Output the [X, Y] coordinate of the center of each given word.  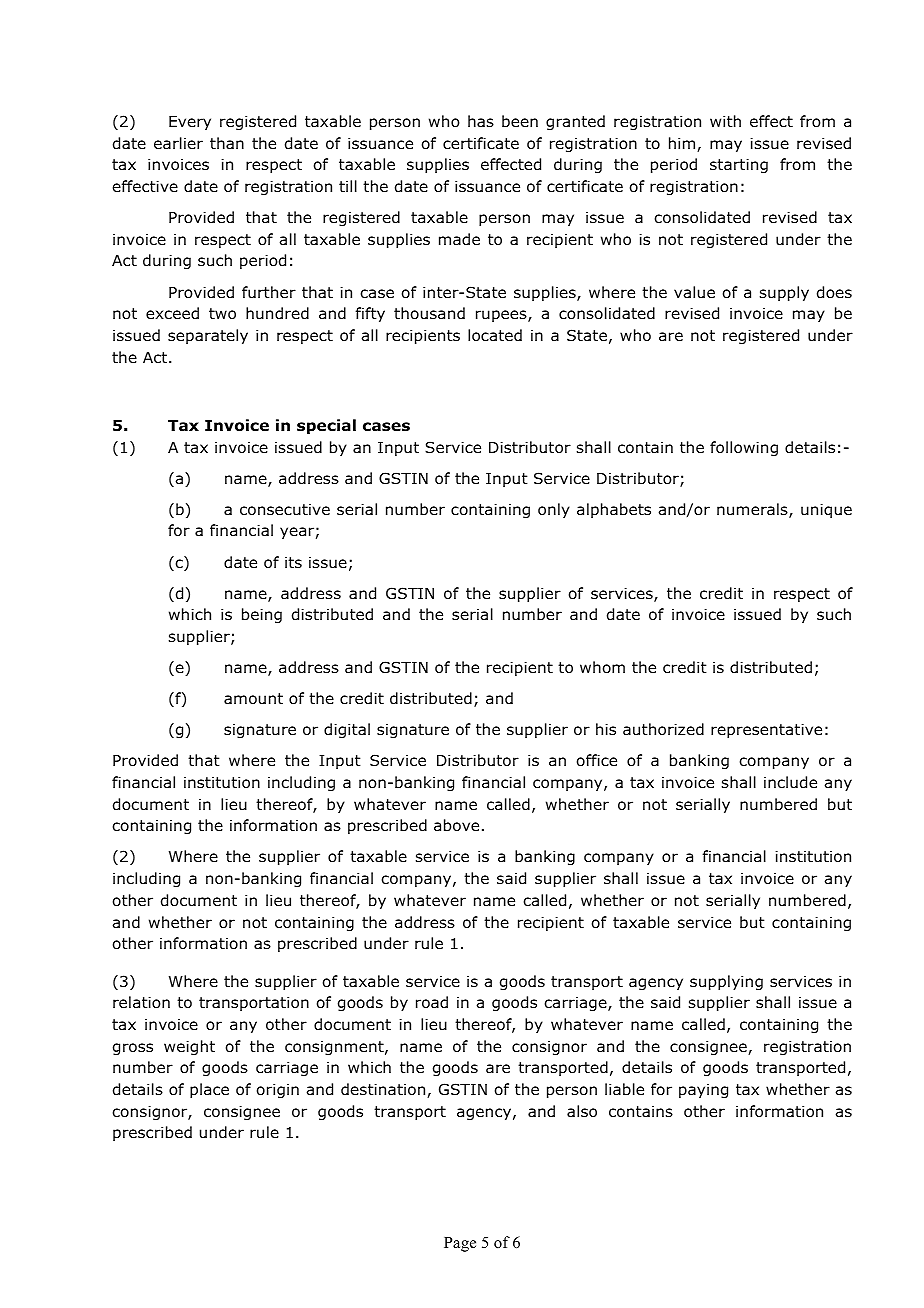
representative [766, 730]
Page [460, 1244]
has [481, 121]
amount [253, 699]
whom [602, 667]
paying [703, 1091]
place [209, 1090]
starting [739, 165]
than [227, 143]
